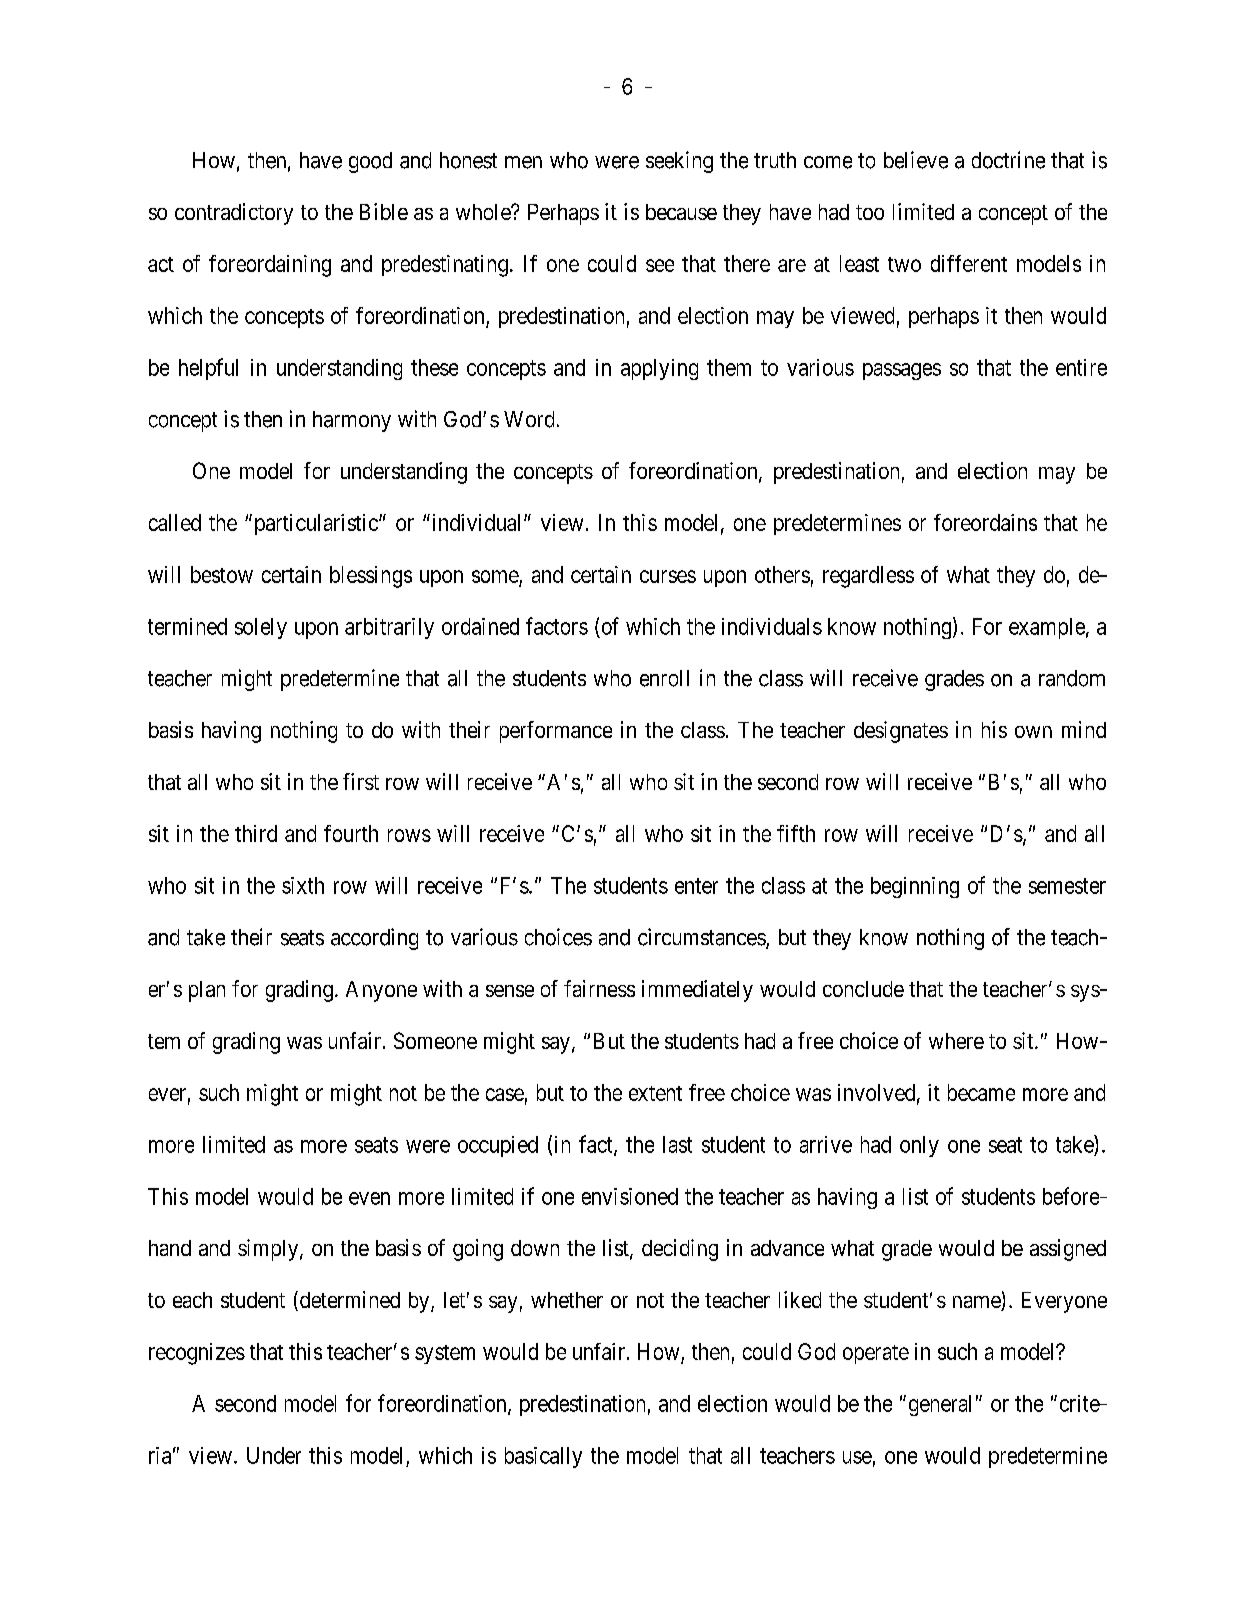  What do you see at coordinates (681, 212) in the screenshot?
I see `because` at bounding box center [681, 212].
